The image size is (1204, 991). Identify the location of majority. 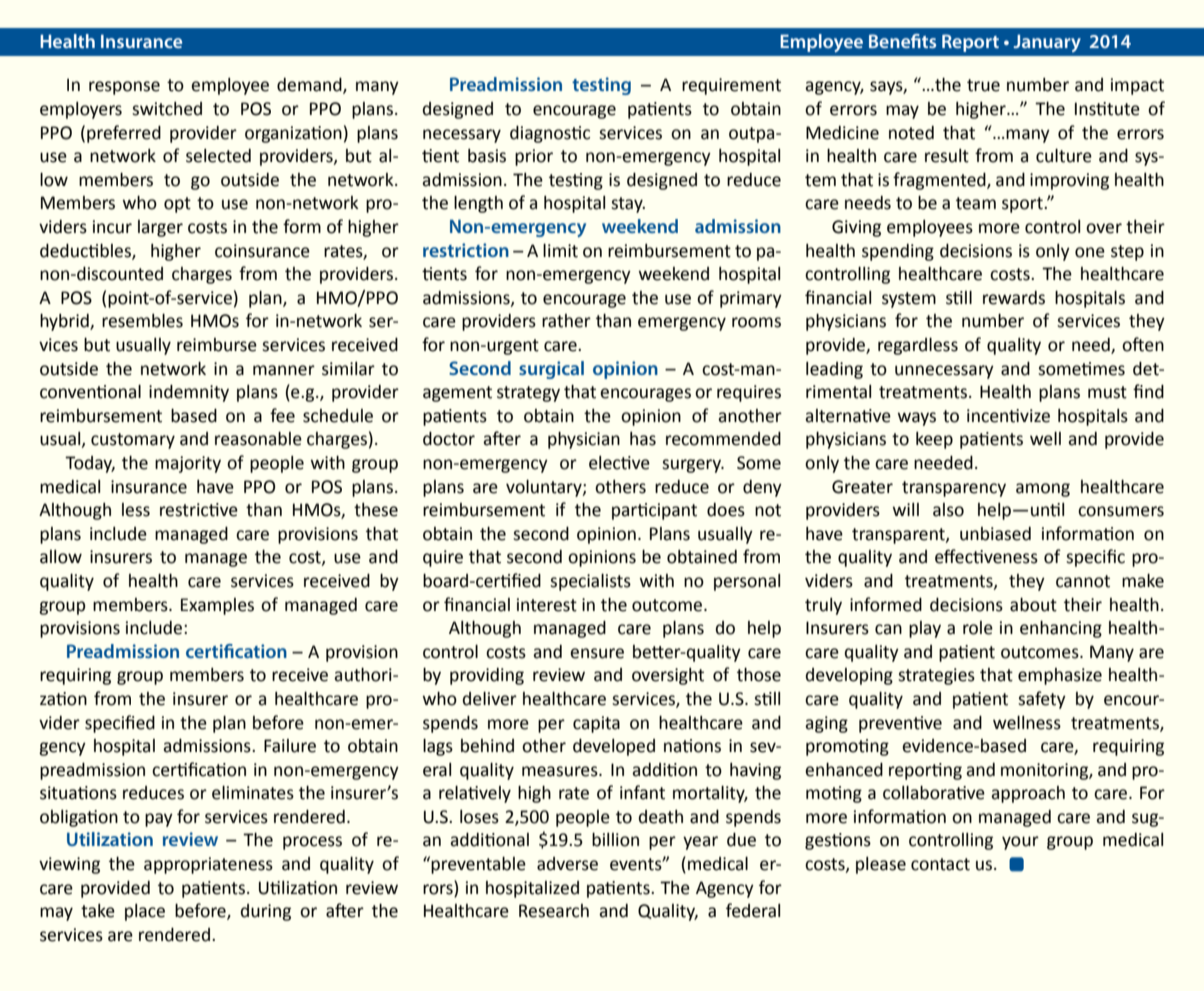
(188, 464).
